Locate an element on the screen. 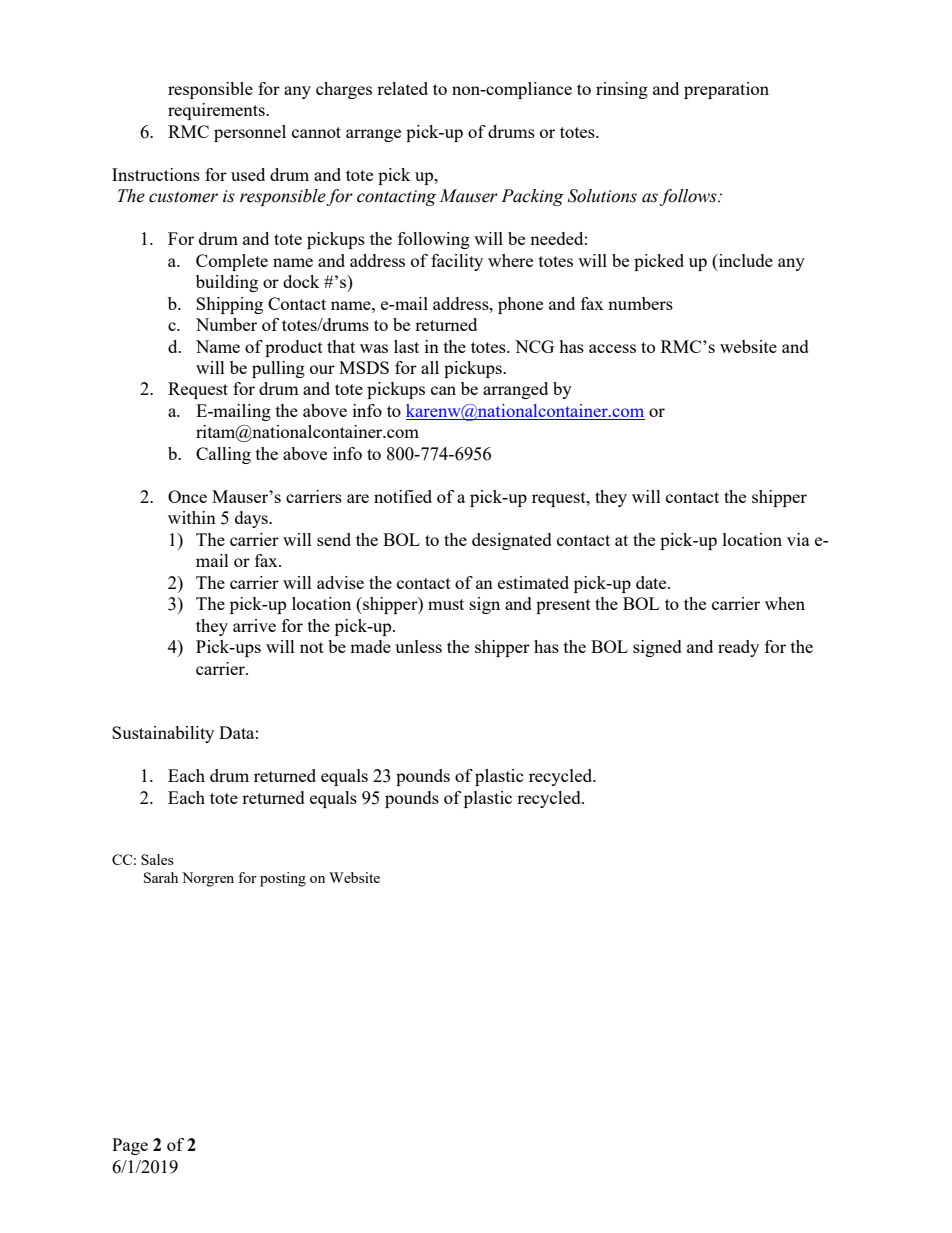 Image resolution: width=952 pixels, height=1233 pixels. related is located at coordinates (402, 88).
